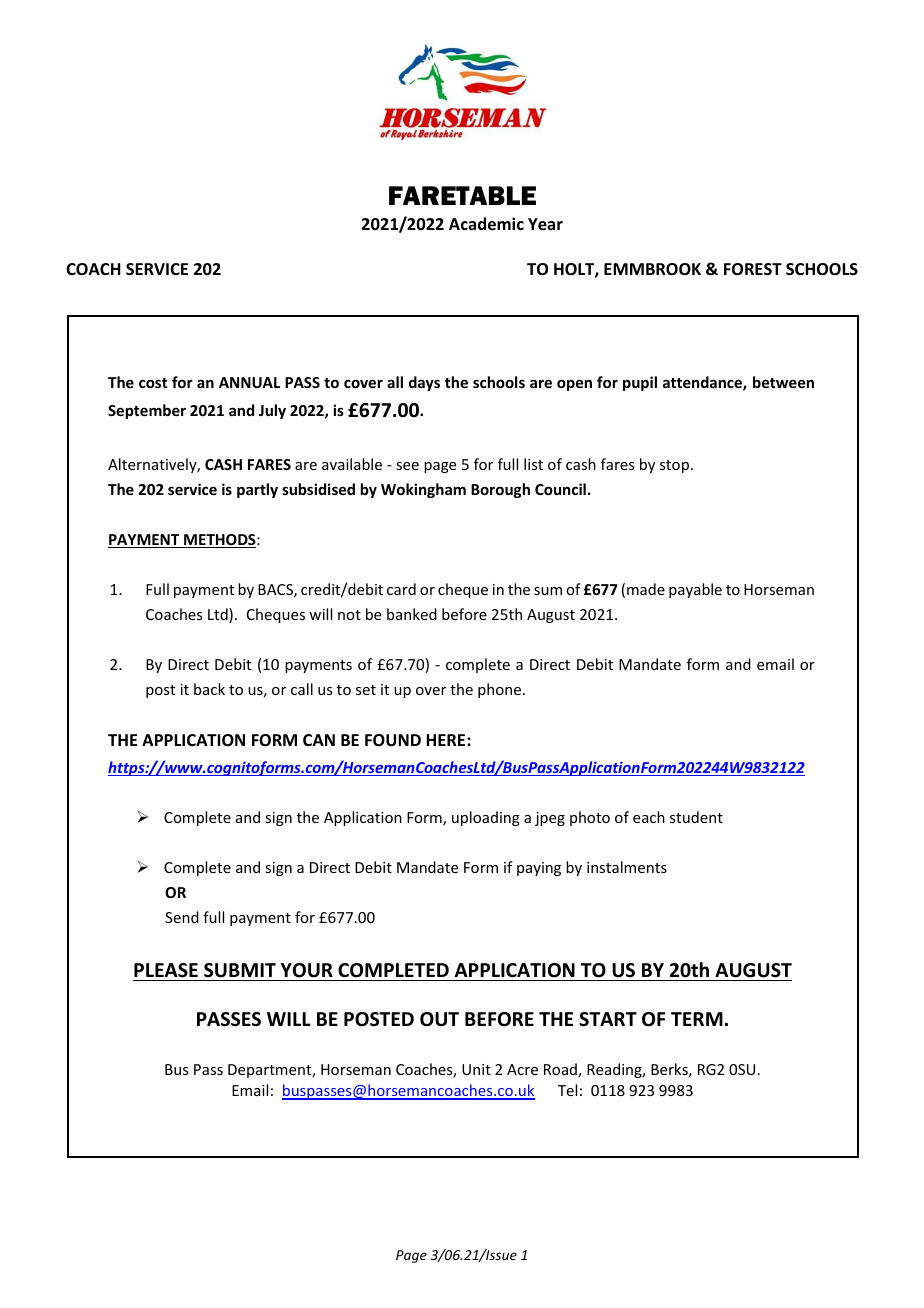  I want to click on see, so click(407, 466).
